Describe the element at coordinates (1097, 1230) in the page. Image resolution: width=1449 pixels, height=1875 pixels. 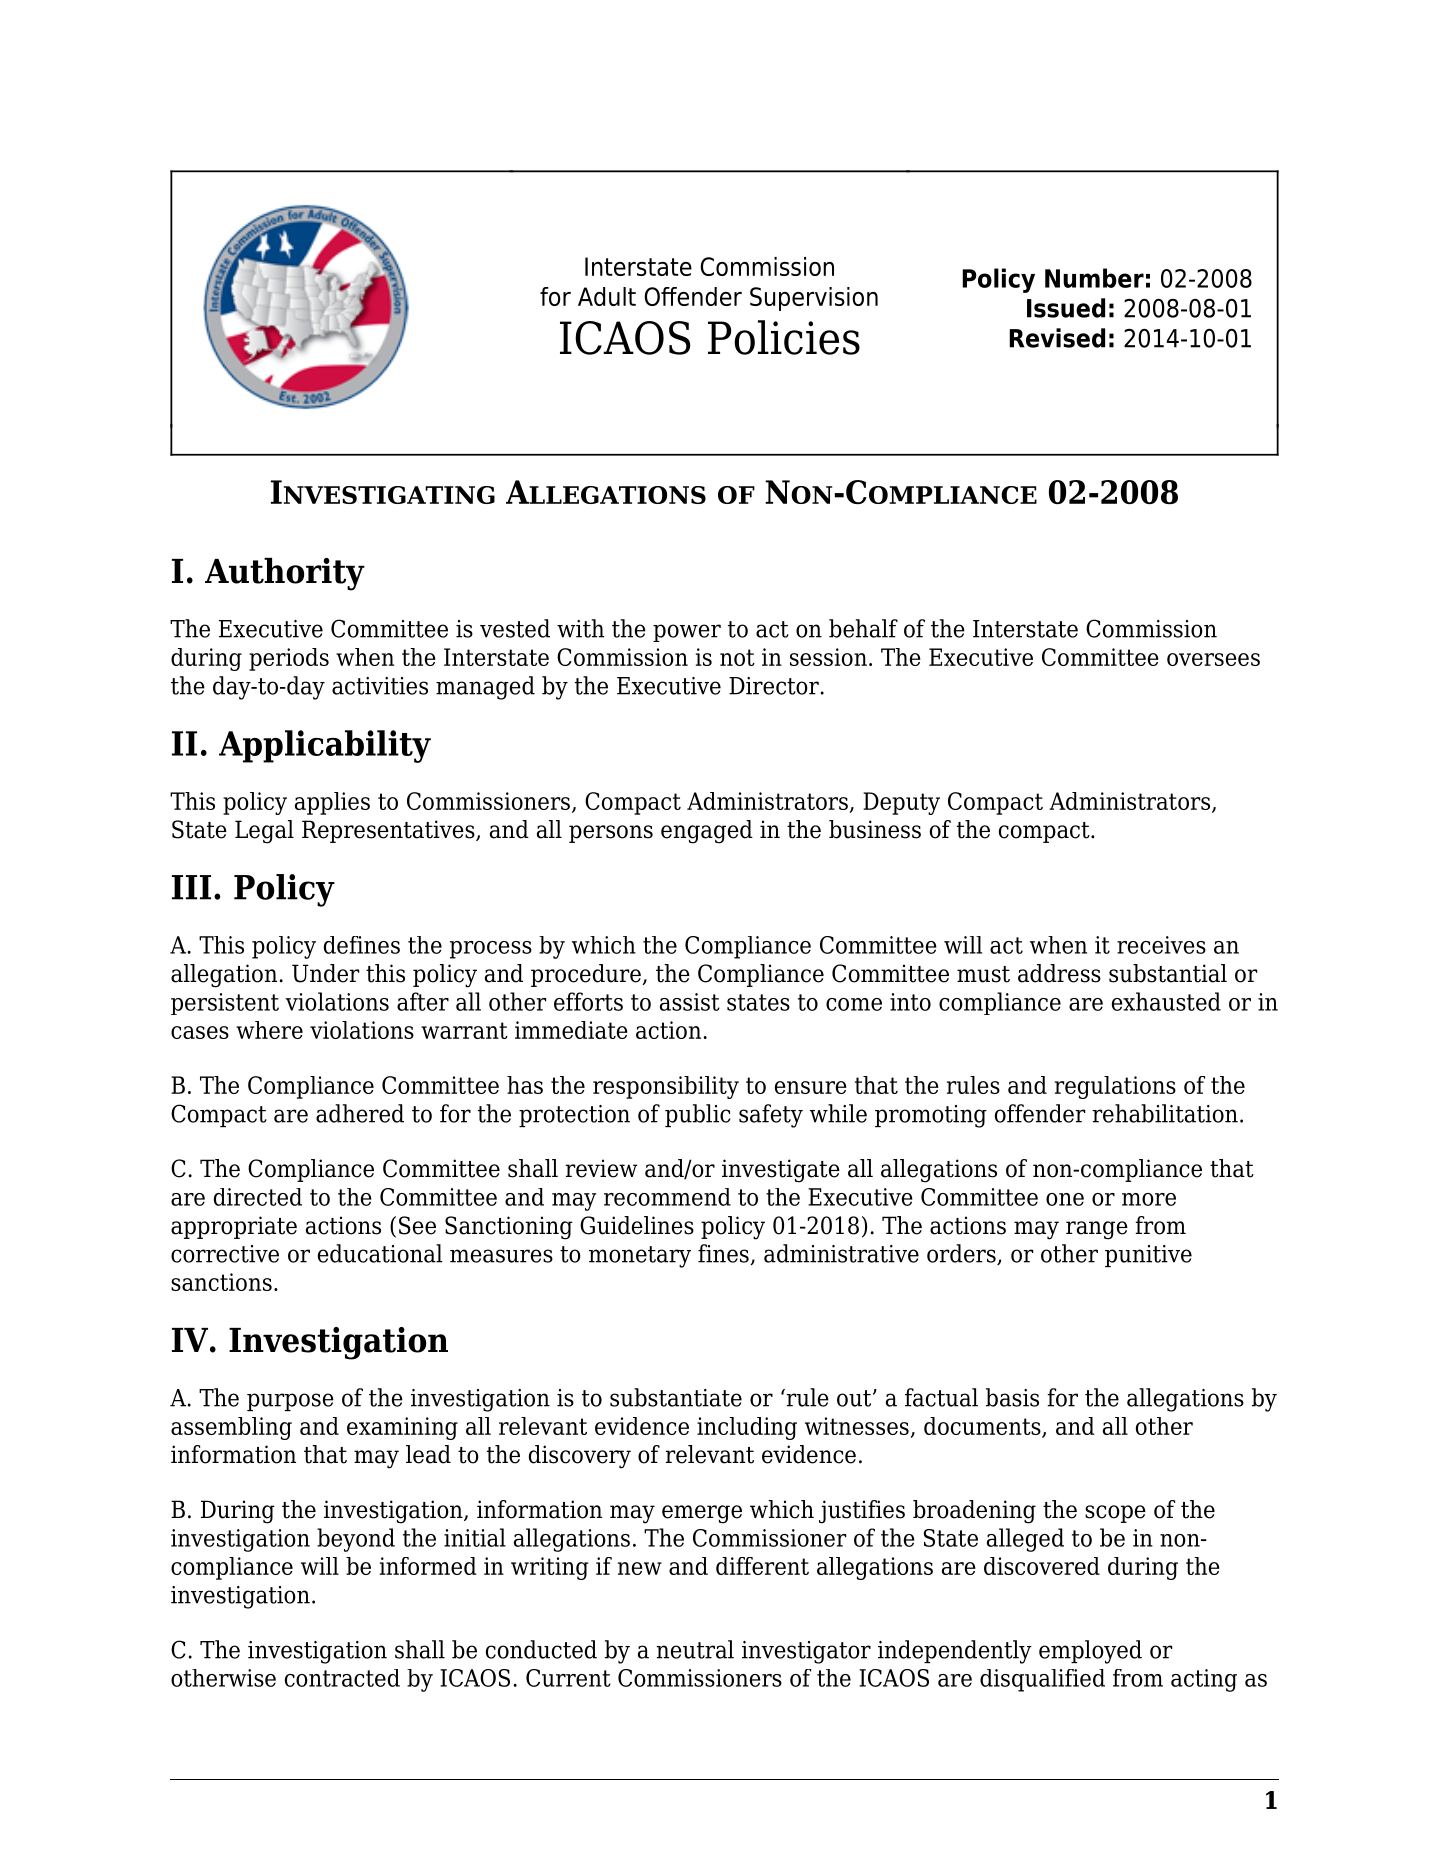
I see `range` at that location.
